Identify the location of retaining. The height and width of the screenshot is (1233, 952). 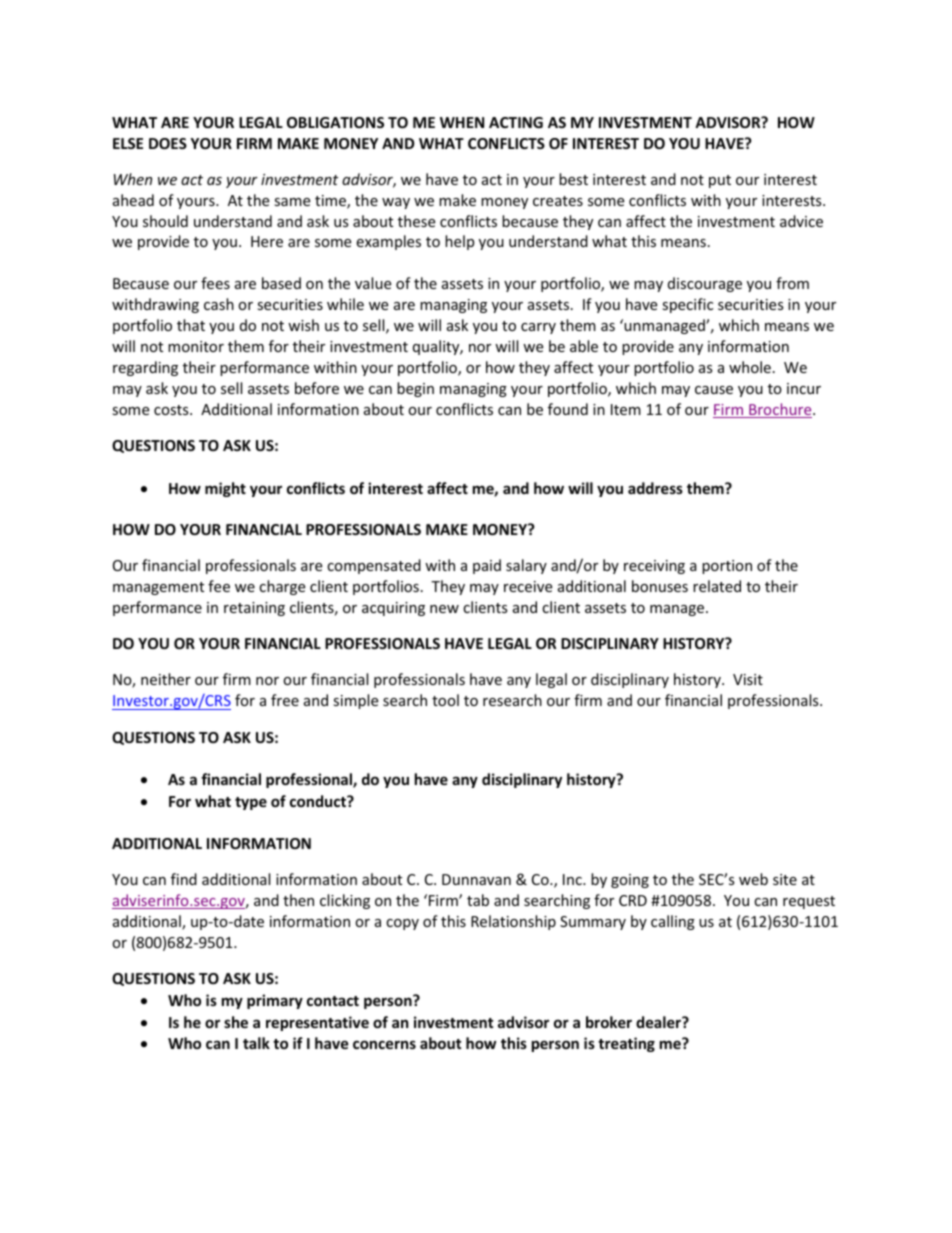
(254, 609).
